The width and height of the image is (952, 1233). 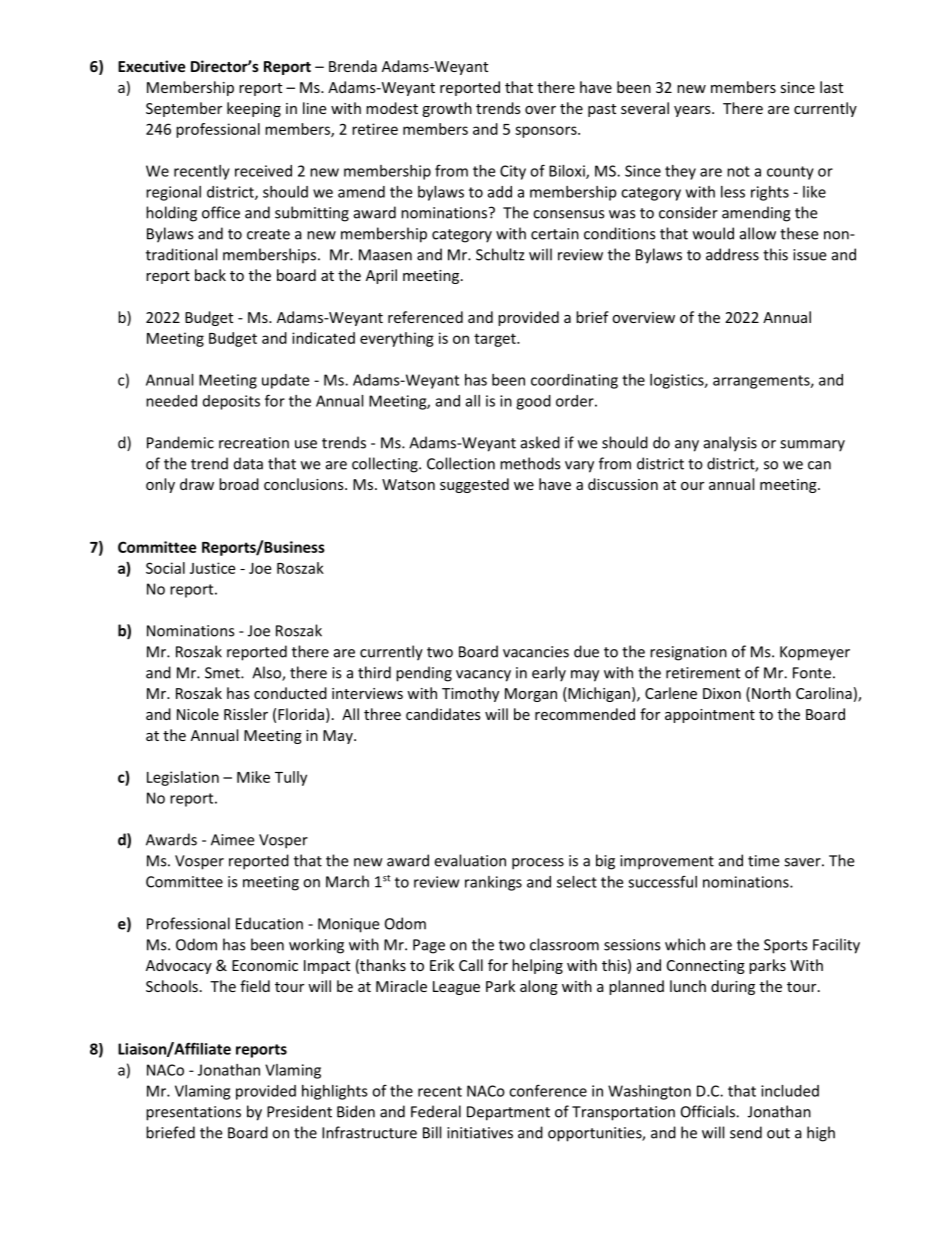 What do you see at coordinates (447, 109) in the image?
I see `growth` at bounding box center [447, 109].
